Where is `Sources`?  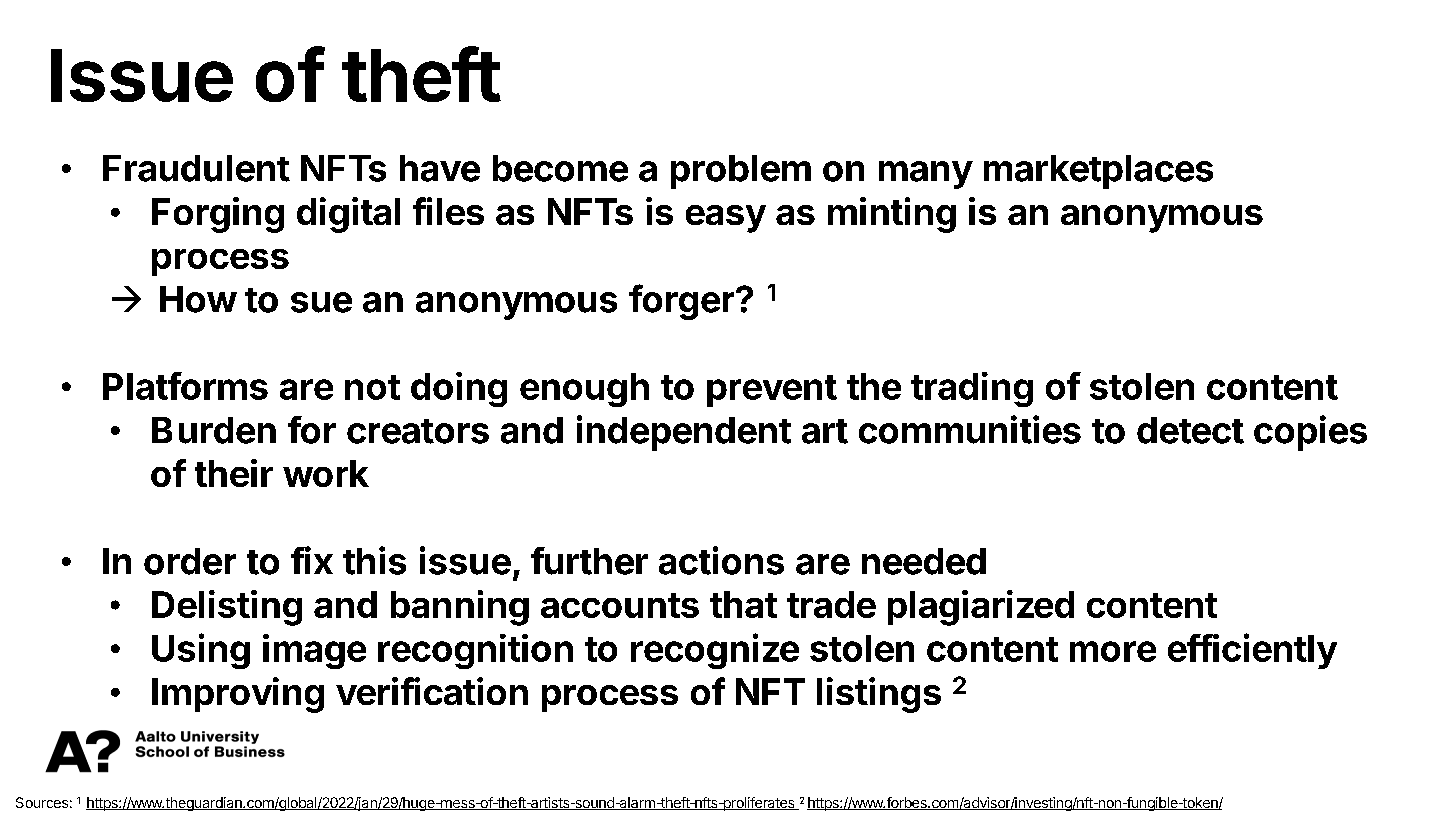
Sources is located at coordinates (42, 802).
